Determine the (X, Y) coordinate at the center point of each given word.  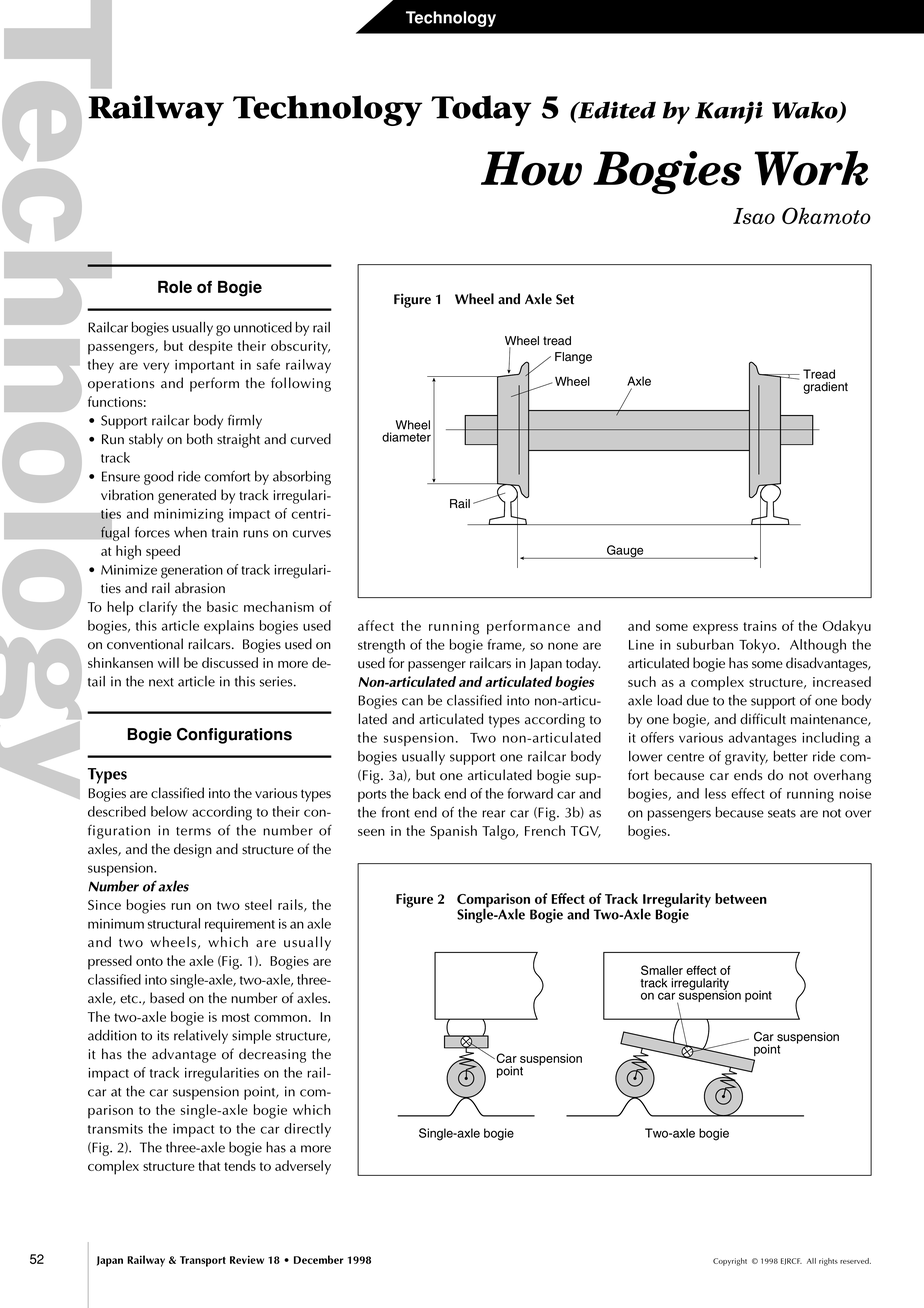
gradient (825, 388)
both (200, 439)
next (161, 682)
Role (175, 287)
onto (149, 961)
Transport (203, 1261)
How (531, 168)
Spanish (453, 832)
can (412, 702)
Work (811, 168)
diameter (406, 437)
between (741, 898)
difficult (763, 719)
